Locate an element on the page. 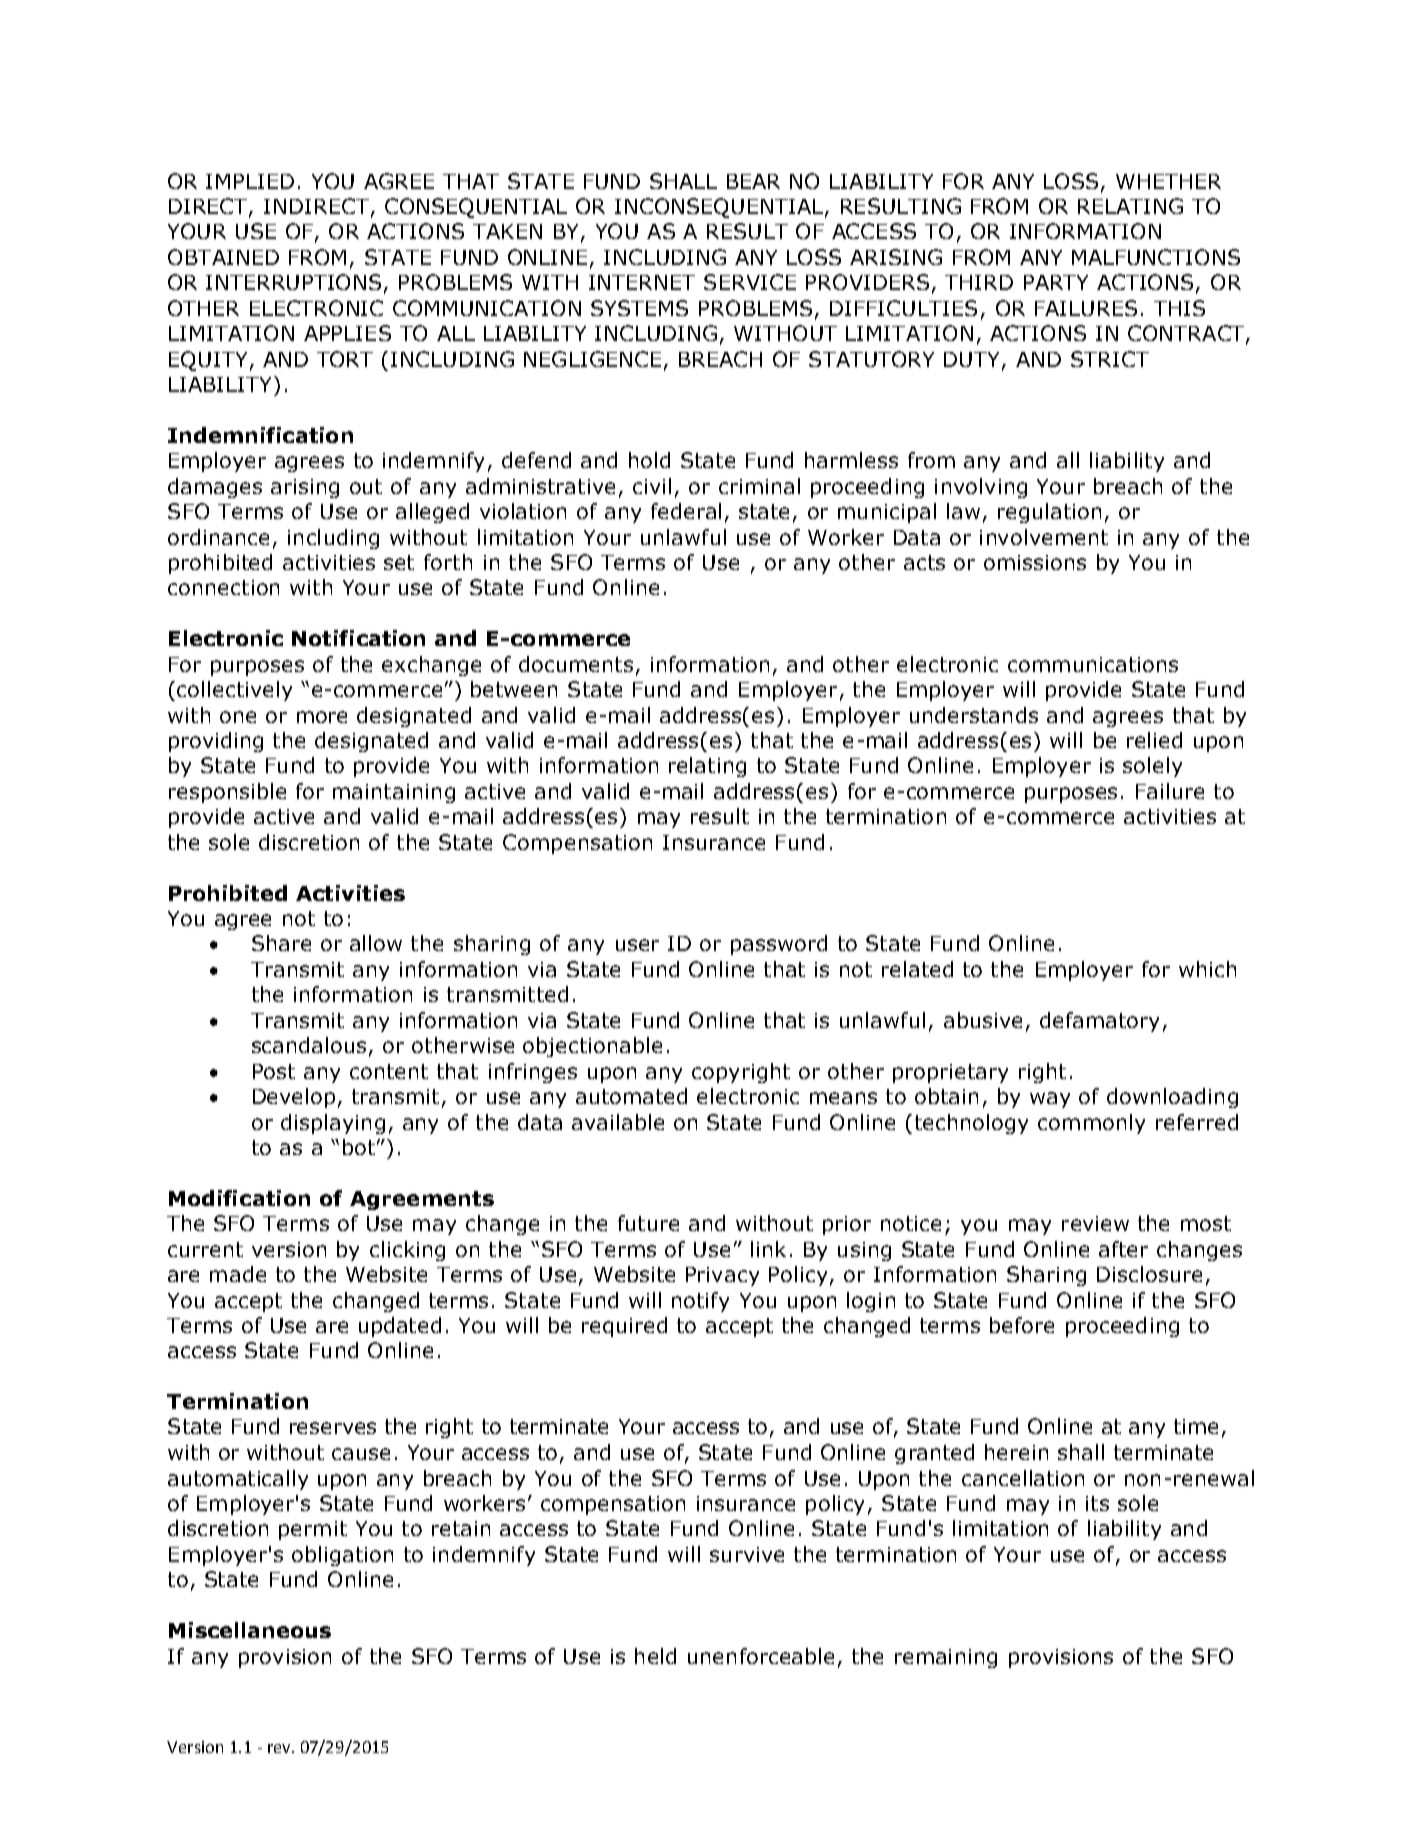 The height and width of the image is (1841, 1423). commonly is located at coordinates (1091, 1124).
